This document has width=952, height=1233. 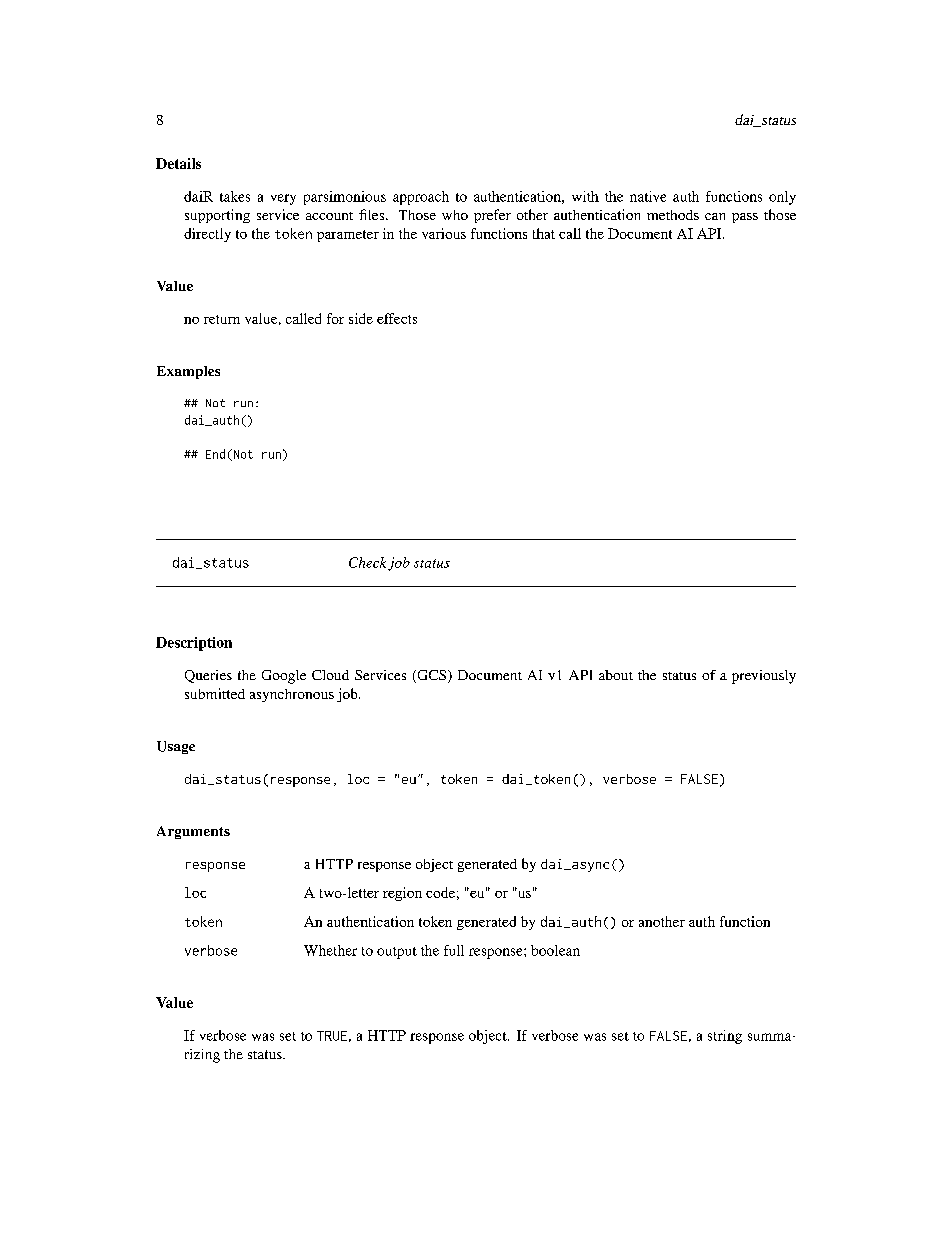 I want to click on can, so click(x=715, y=216).
